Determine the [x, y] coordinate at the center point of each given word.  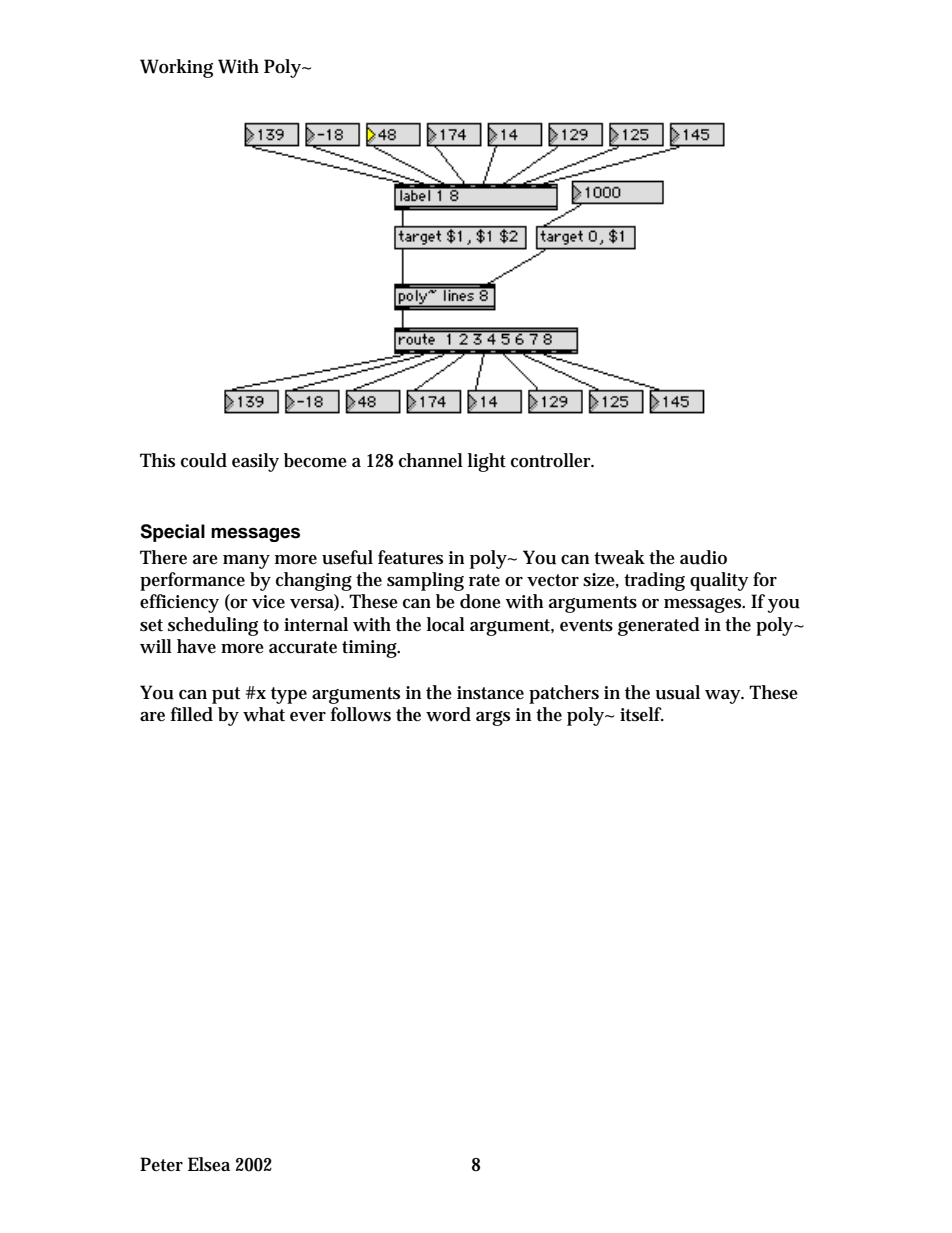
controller [552, 460]
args [493, 718]
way [724, 697]
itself [642, 714]
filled [192, 714]
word [448, 714]
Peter [161, 1164]
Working [176, 68]
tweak [619, 557]
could [204, 460]
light [487, 462]
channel [431, 460]
